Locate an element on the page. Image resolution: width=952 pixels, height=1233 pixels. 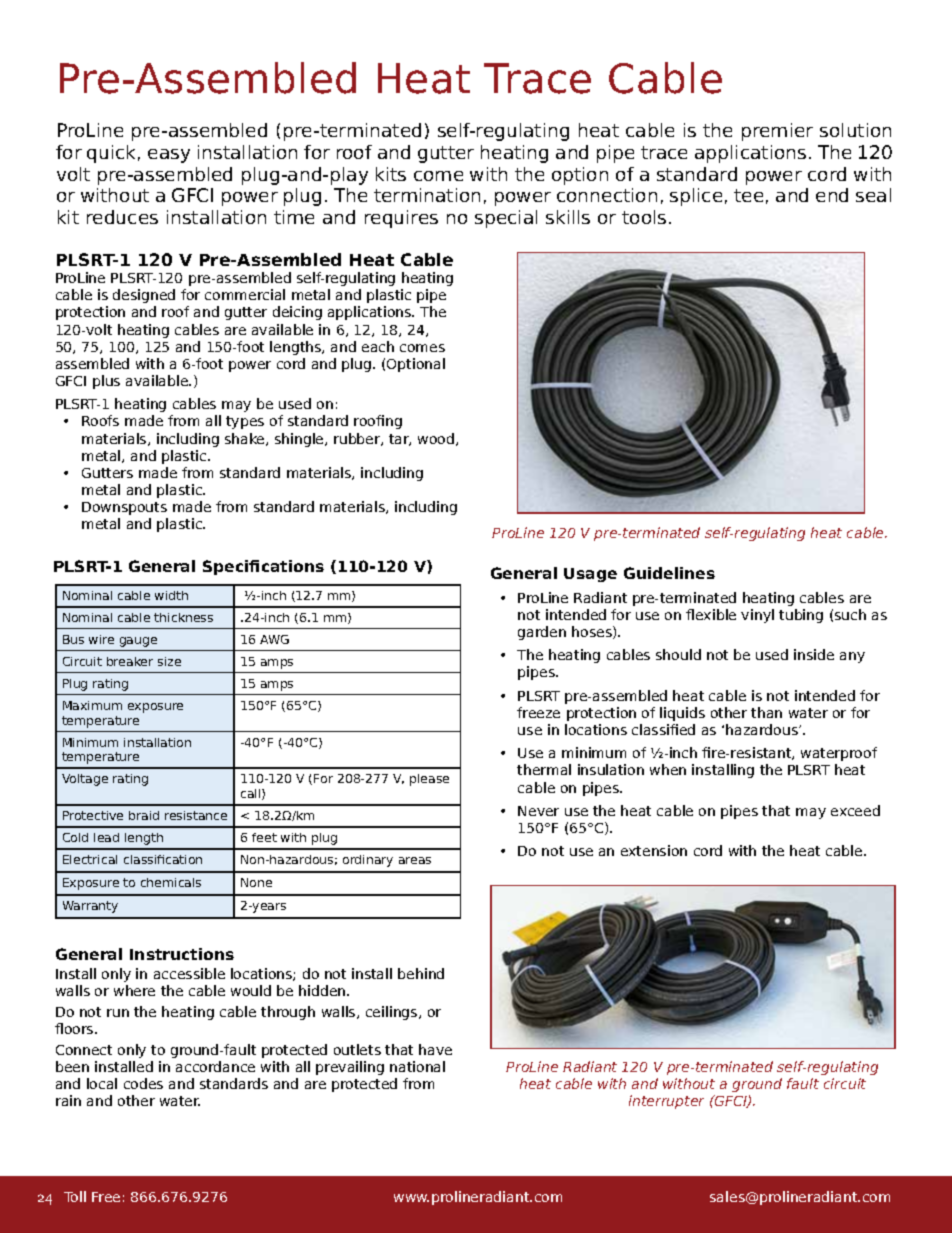
Guidelines is located at coordinates (669, 573).
